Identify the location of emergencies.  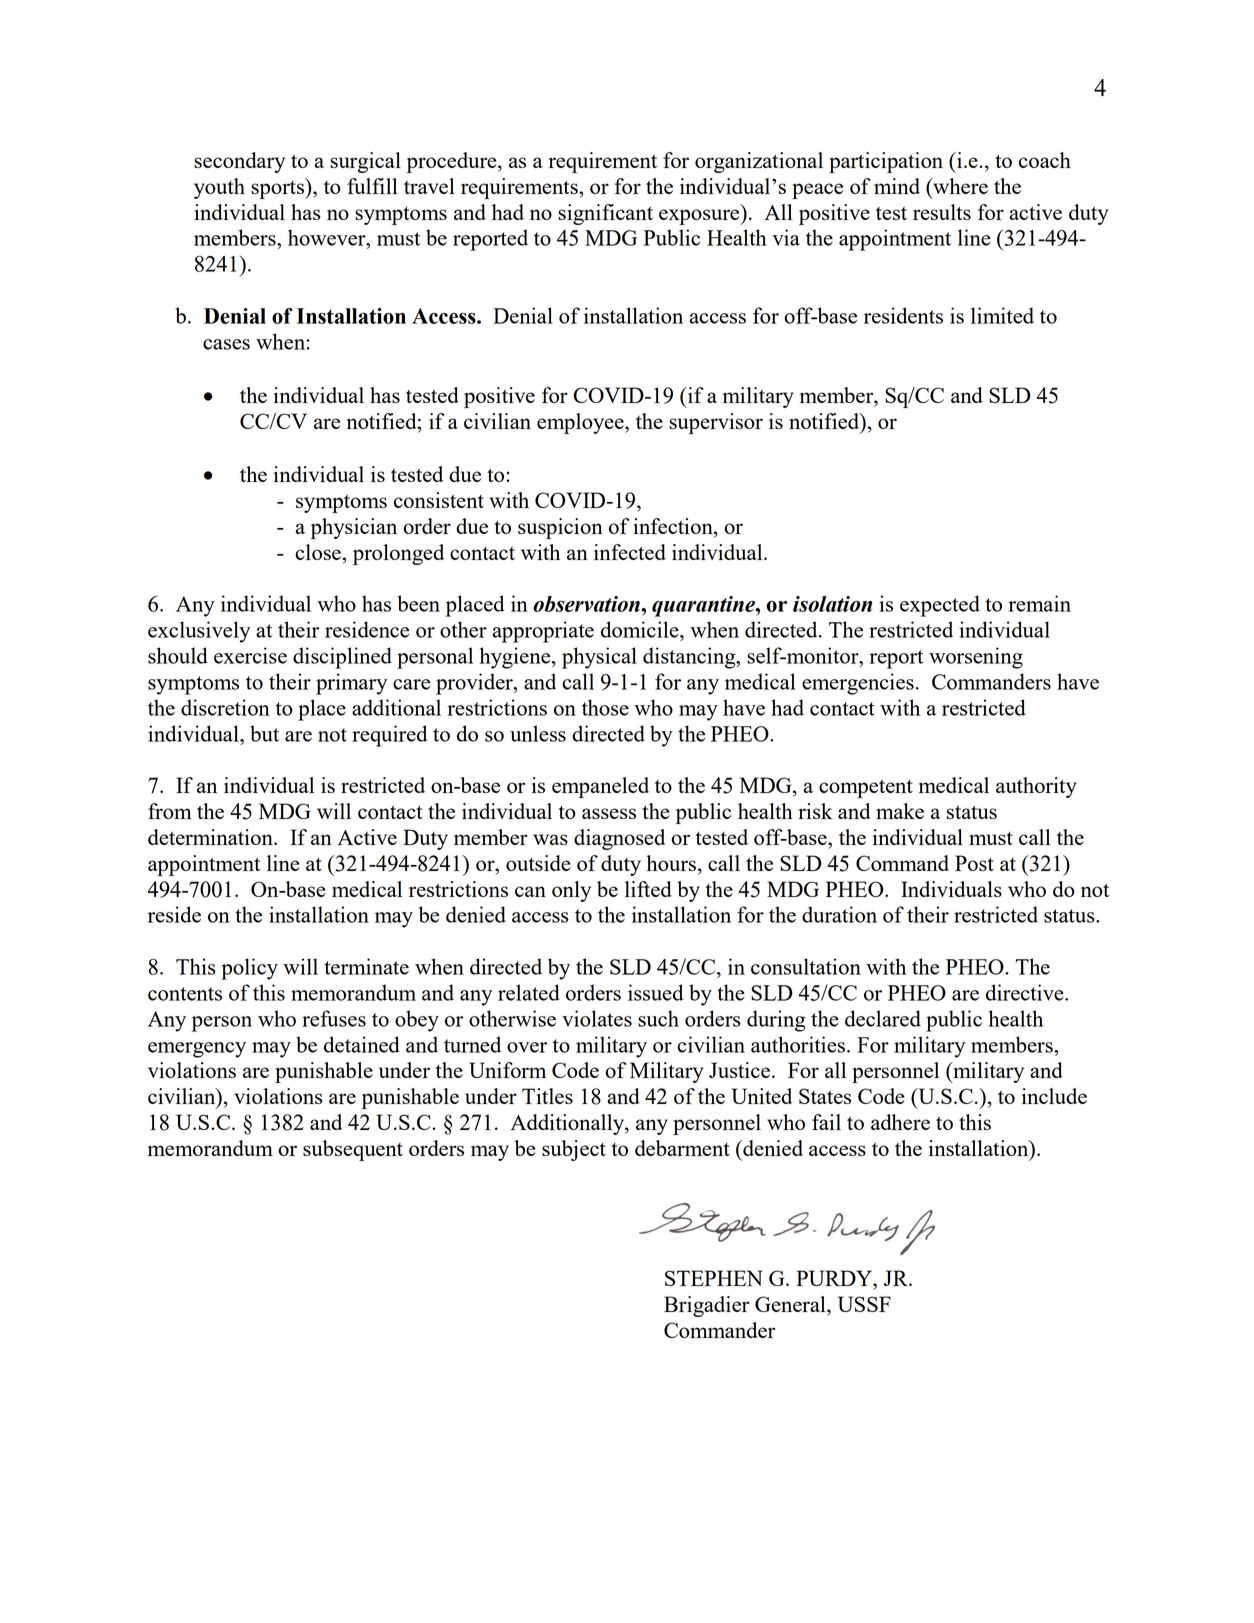
(858, 684).
